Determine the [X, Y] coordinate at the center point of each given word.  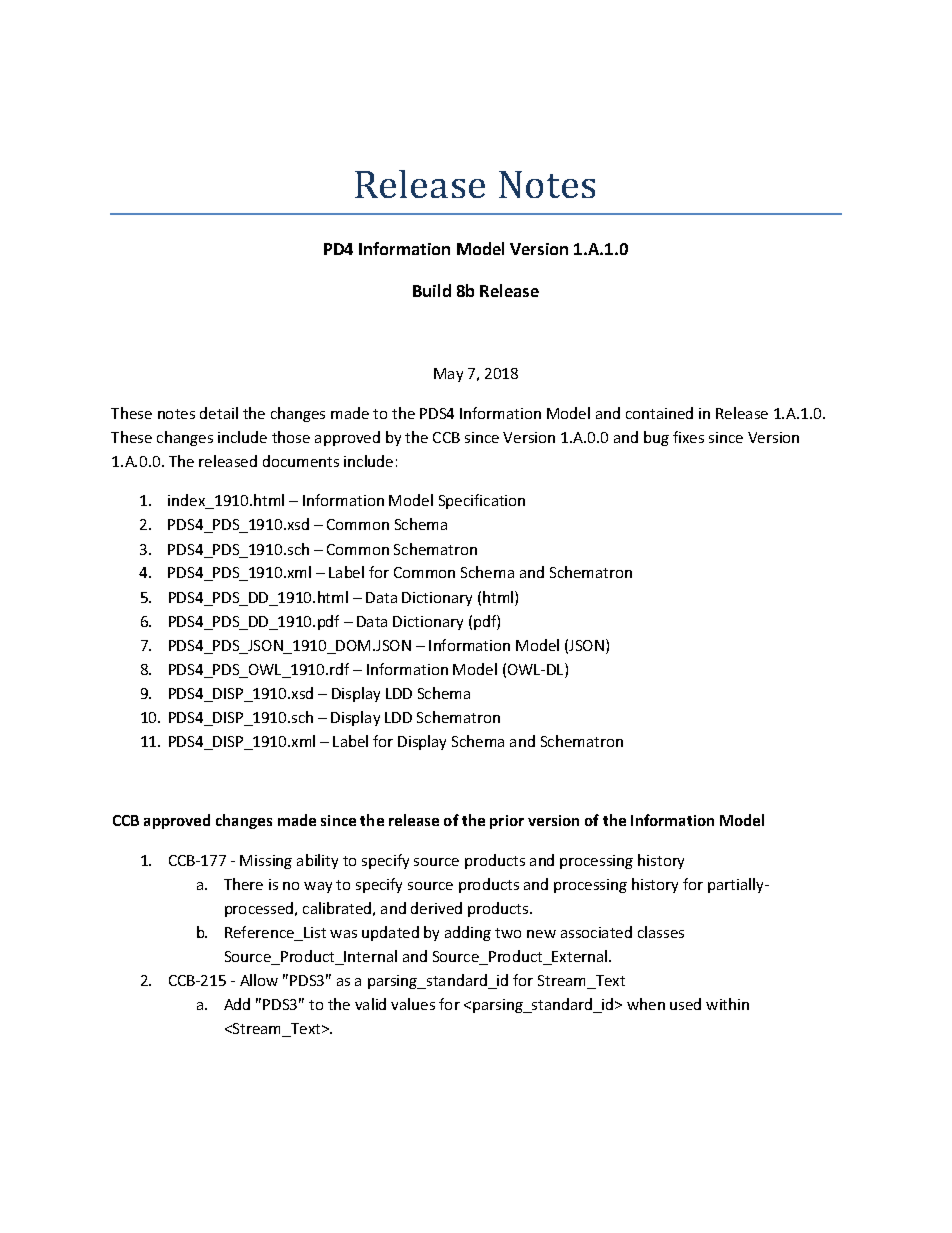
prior [507, 822]
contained [659, 413]
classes [661, 932]
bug [656, 438]
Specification [482, 501]
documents [301, 461]
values [413, 1004]
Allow [259, 980]
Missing [266, 862]
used [685, 1004]
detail [219, 413]
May [448, 375]
